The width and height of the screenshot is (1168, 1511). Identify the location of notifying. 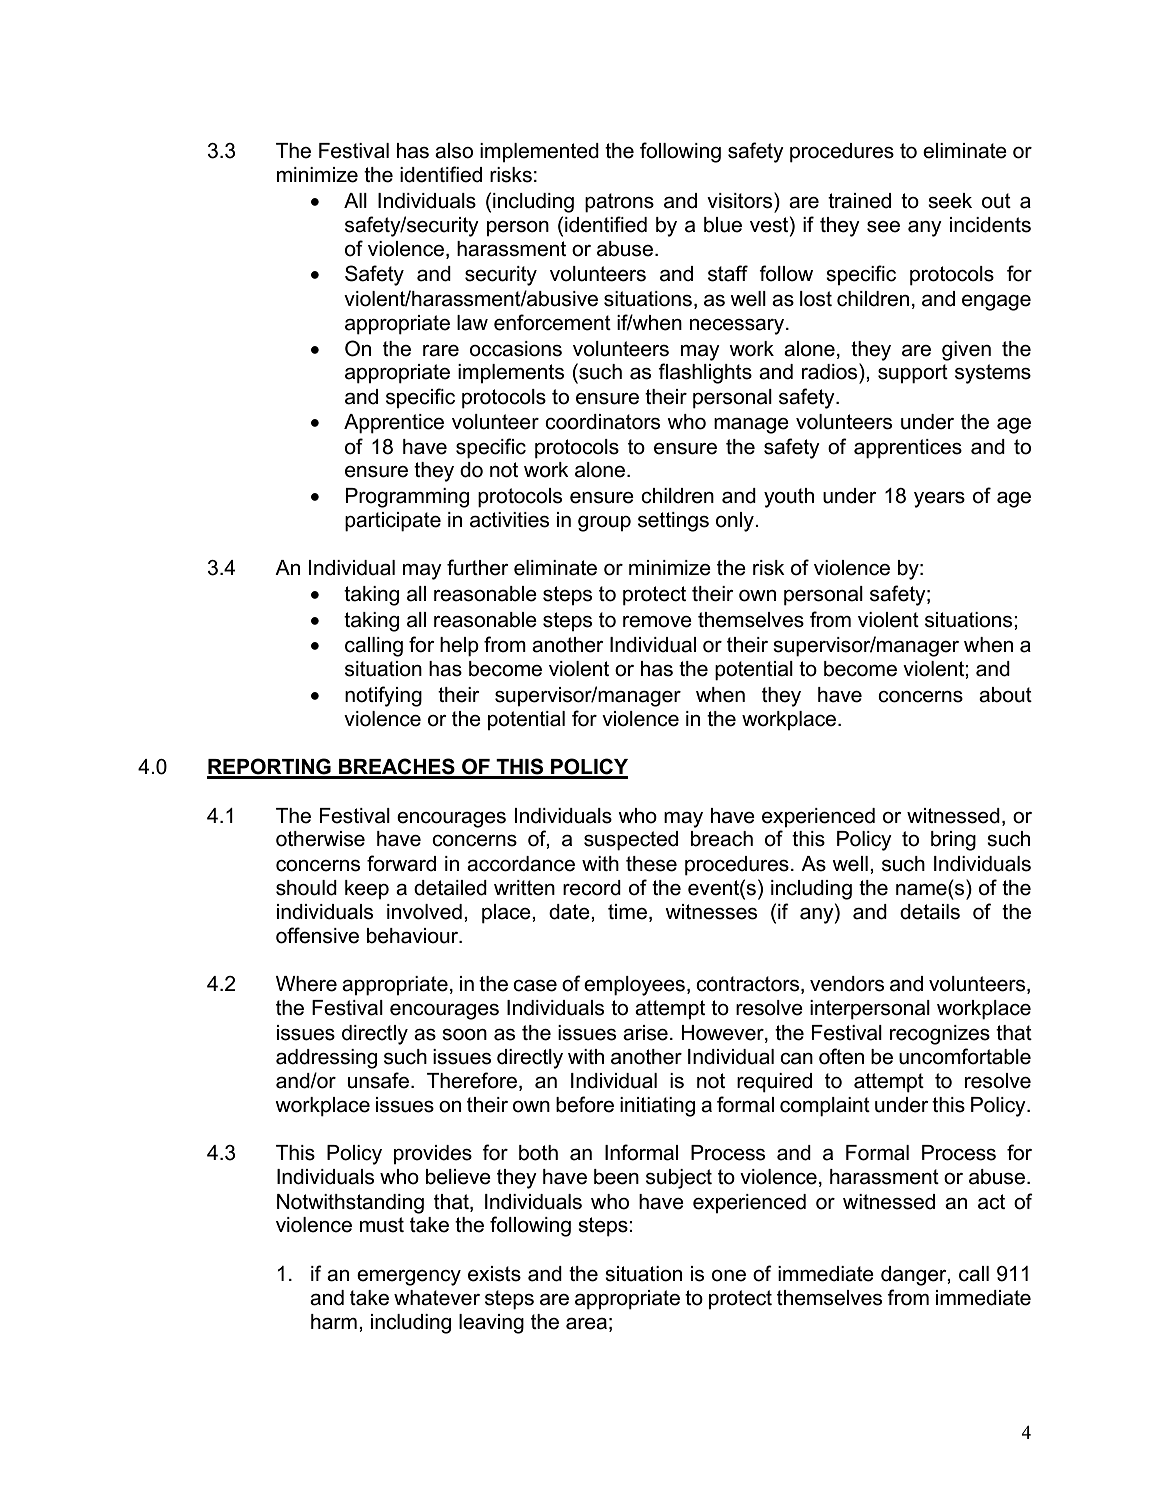
(383, 696).
